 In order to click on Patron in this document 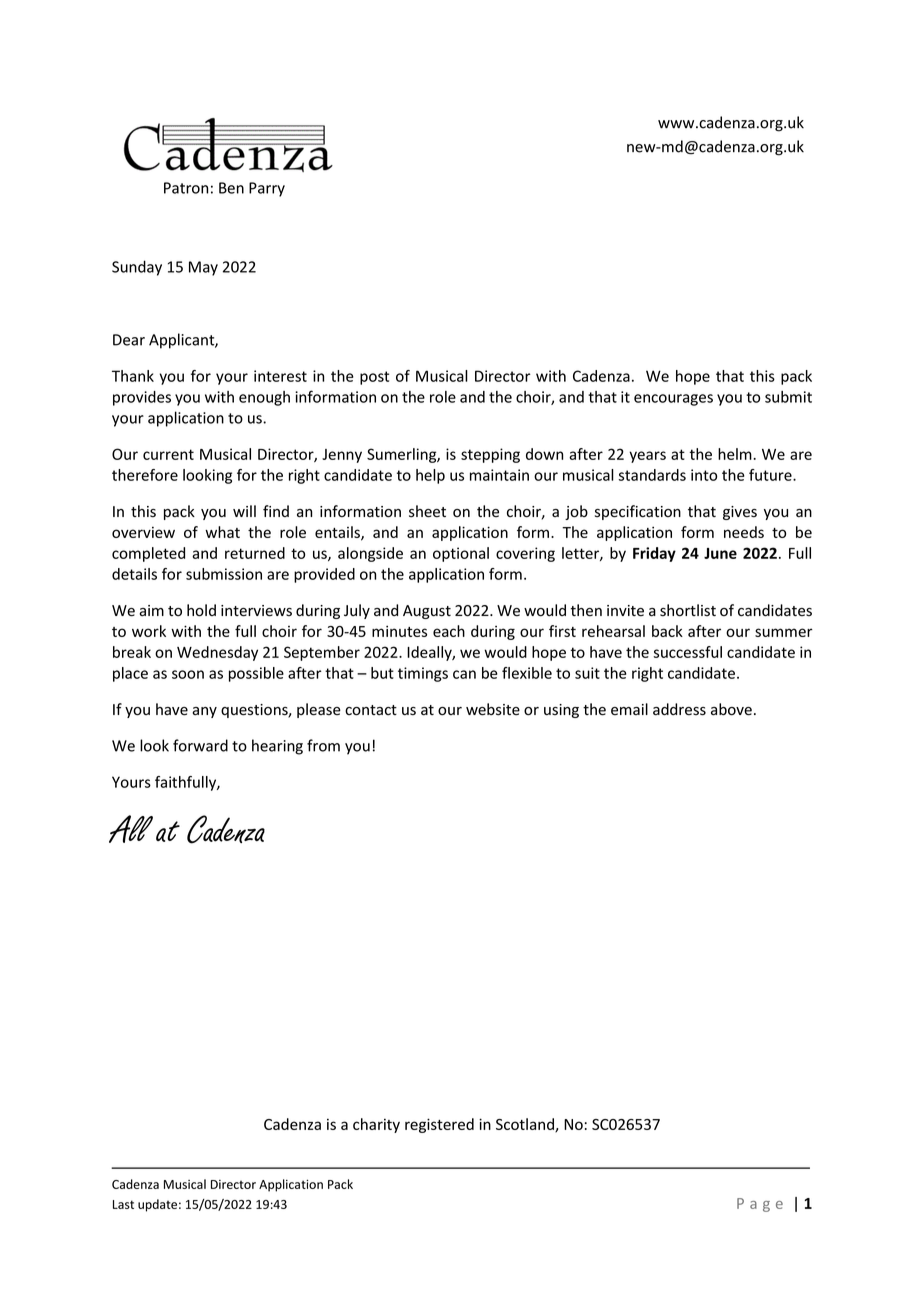, I will do `click(186, 188)`.
